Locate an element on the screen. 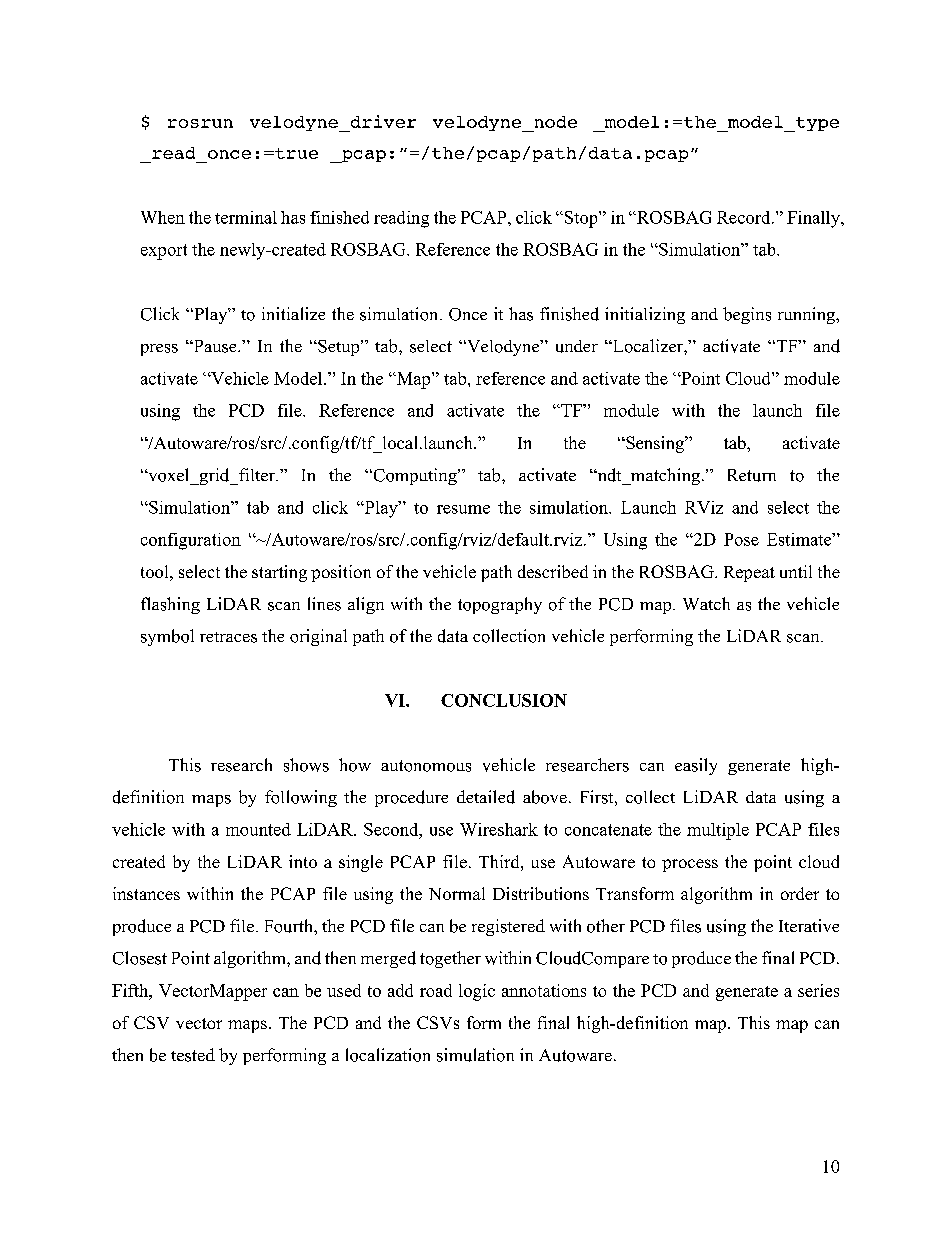  tested is located at coordinates (193, 1055).
